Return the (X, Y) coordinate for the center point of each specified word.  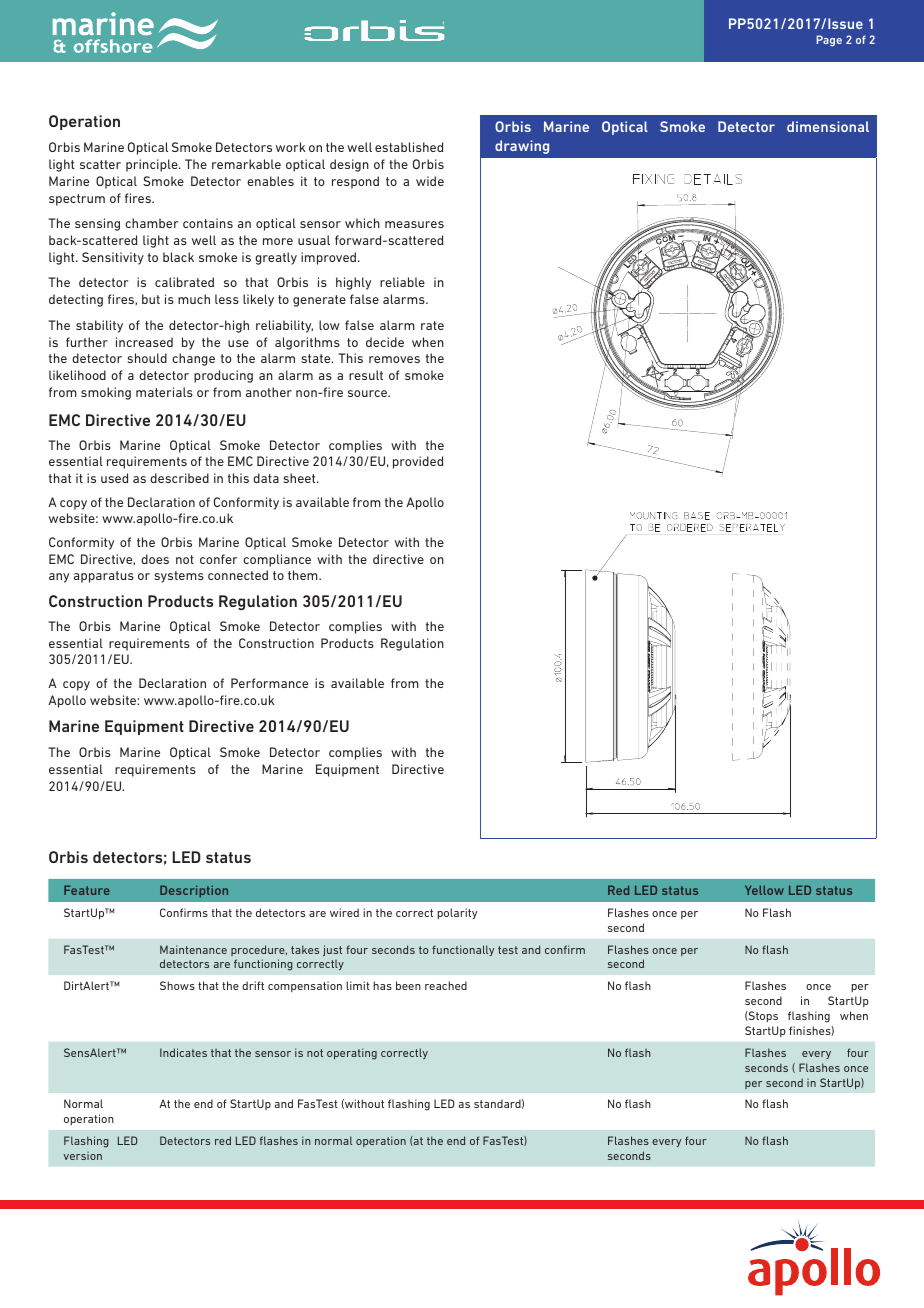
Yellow (764, 890)
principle (153, 165)
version (82, 1156)
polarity (457, 913)
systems (179, 577)
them (304, 575)
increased (144, 342)
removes (394, 359)
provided (418, 462)
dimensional (828, 126)
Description (194, 891)
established (409, 147)
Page (829, 41)
